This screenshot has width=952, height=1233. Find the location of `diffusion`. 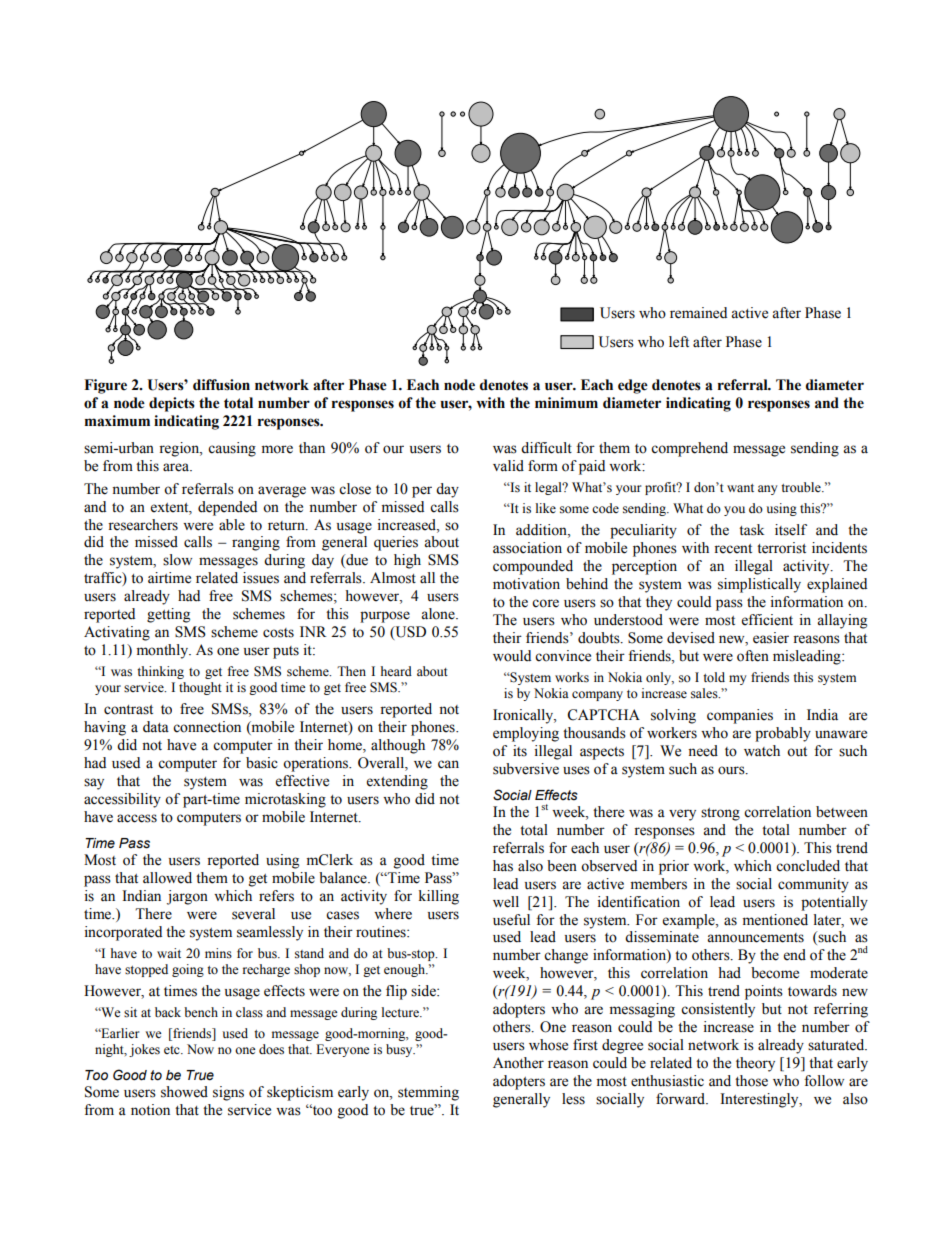

diffusion is located at coordinates (221, 385).
